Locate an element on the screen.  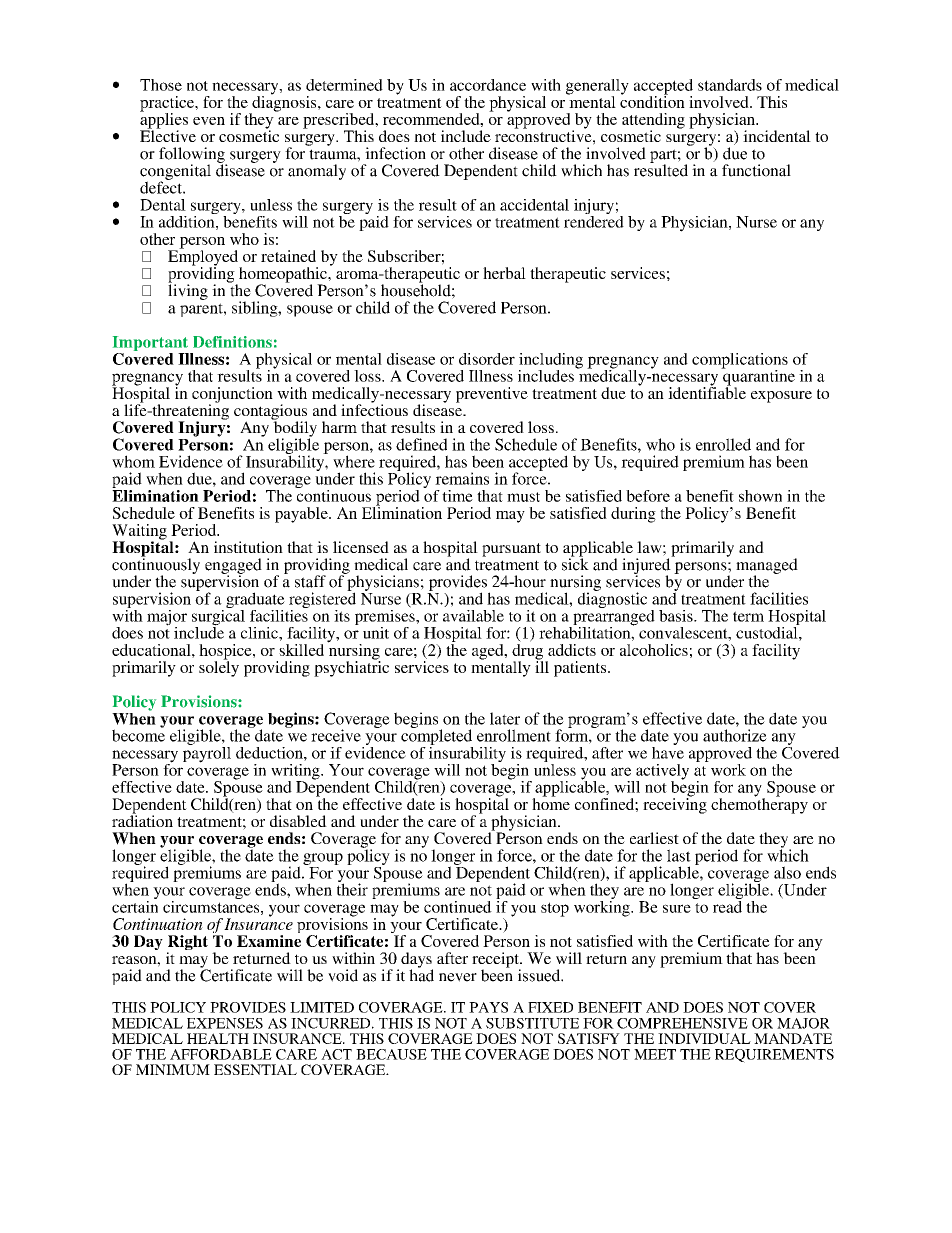
available is located at coordinates (473, 616).
